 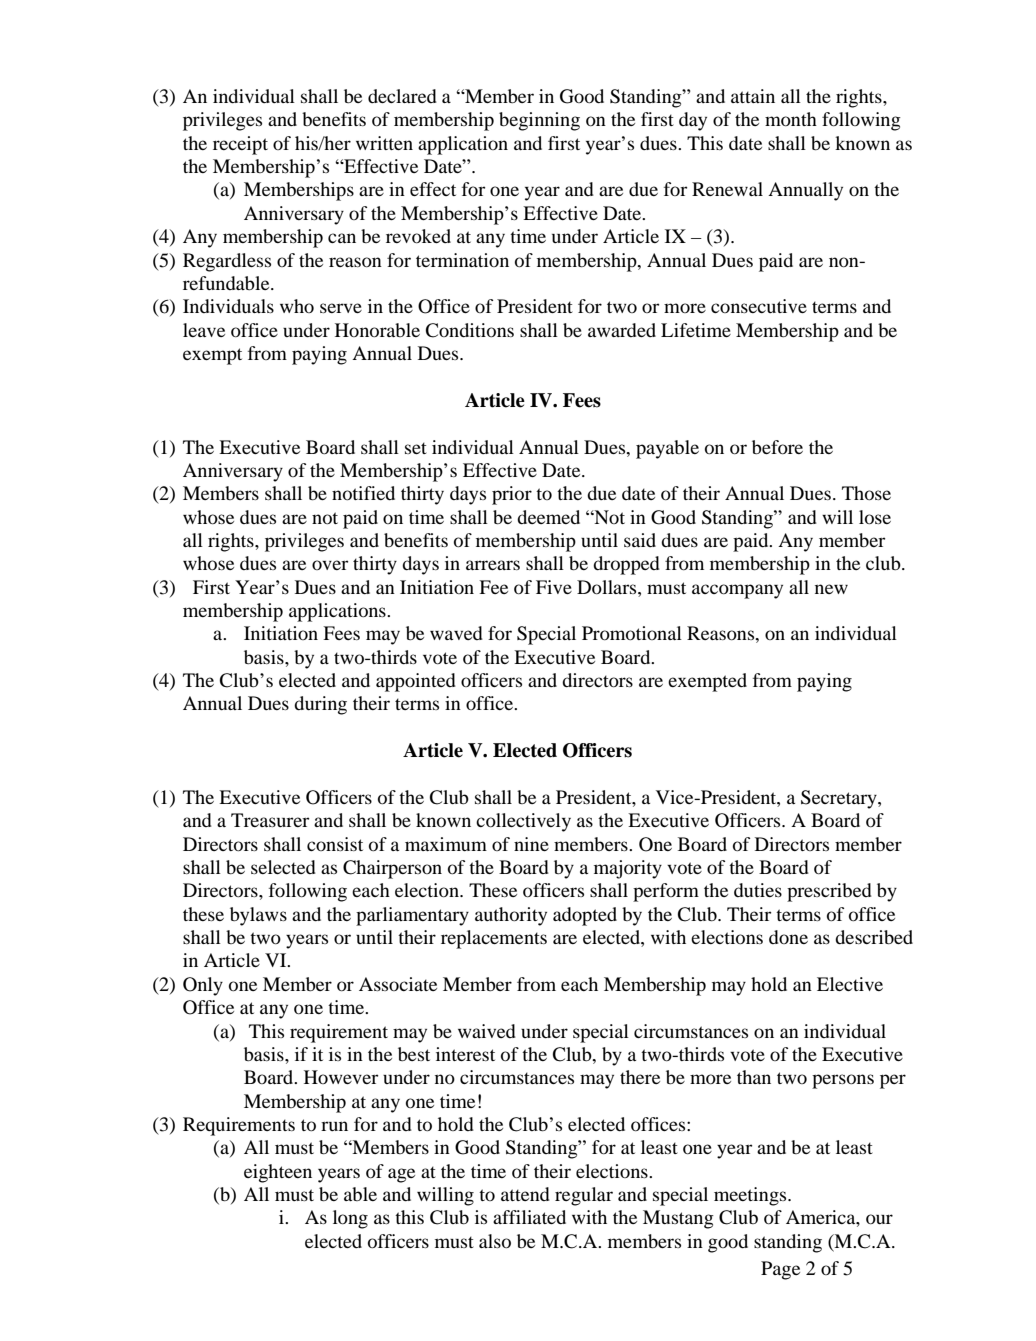 I want to click on accompany, so click(x=737, y=591).
